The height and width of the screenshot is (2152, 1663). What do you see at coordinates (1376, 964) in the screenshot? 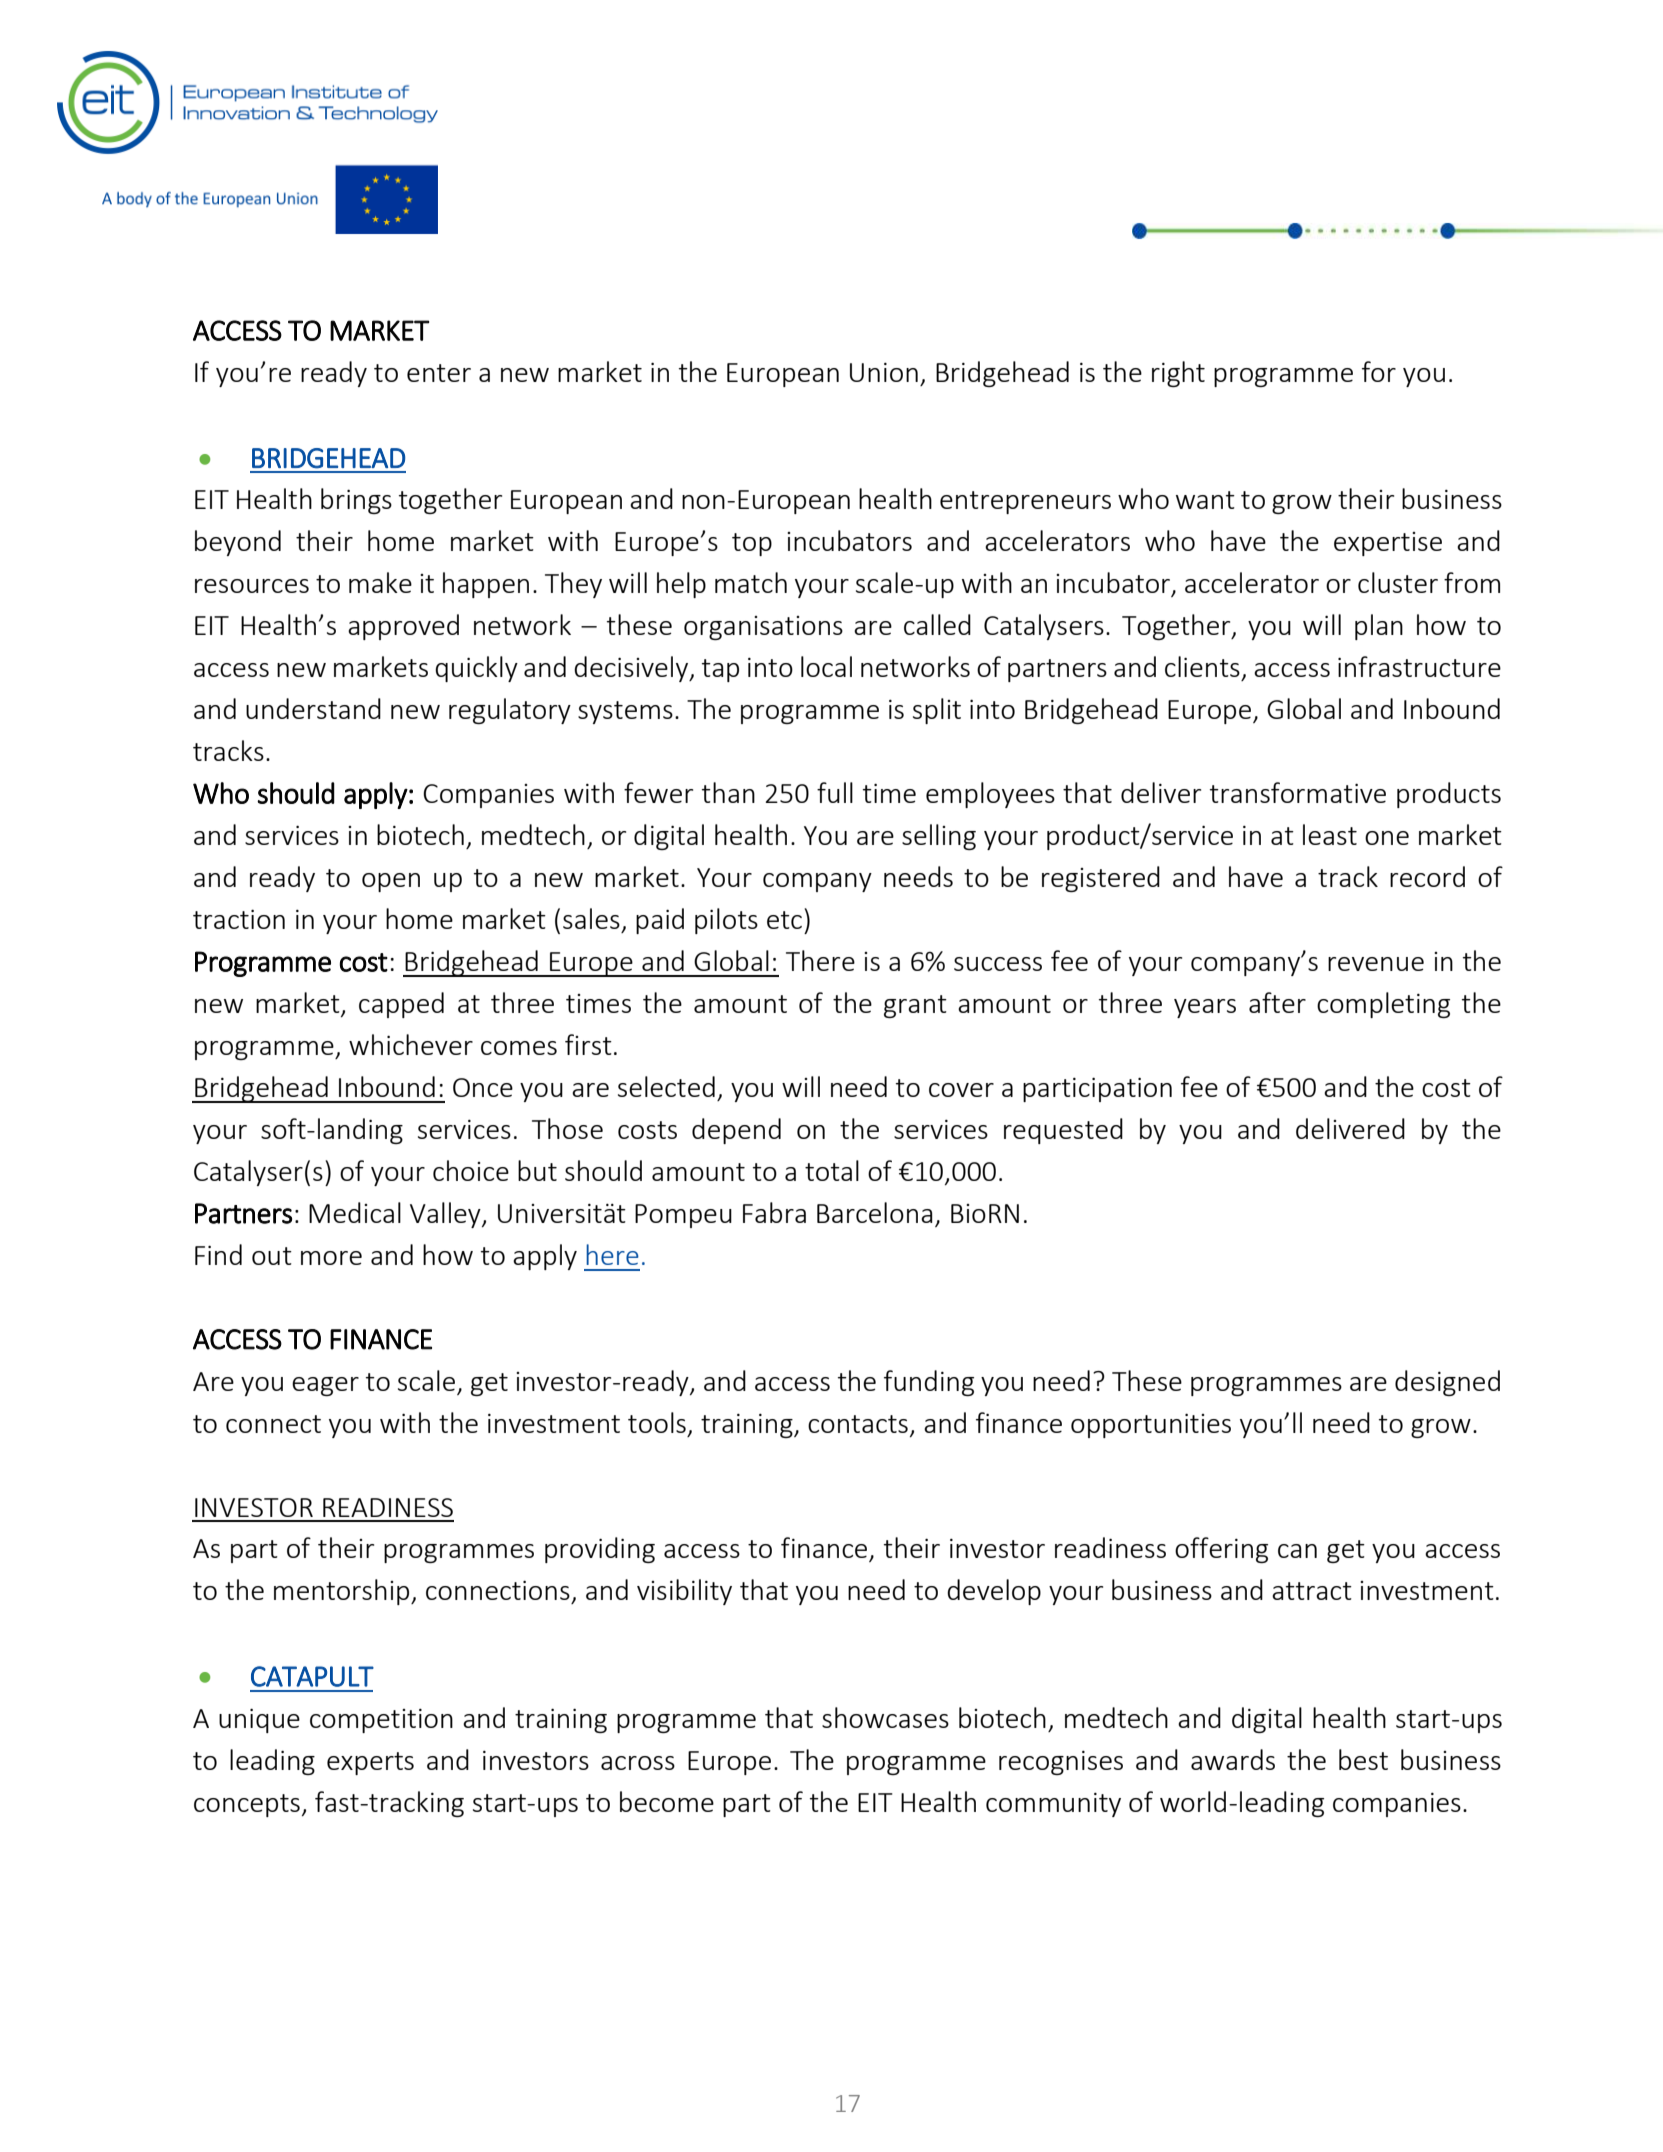
I see `revenue` at bounding box center [1376, 964].
